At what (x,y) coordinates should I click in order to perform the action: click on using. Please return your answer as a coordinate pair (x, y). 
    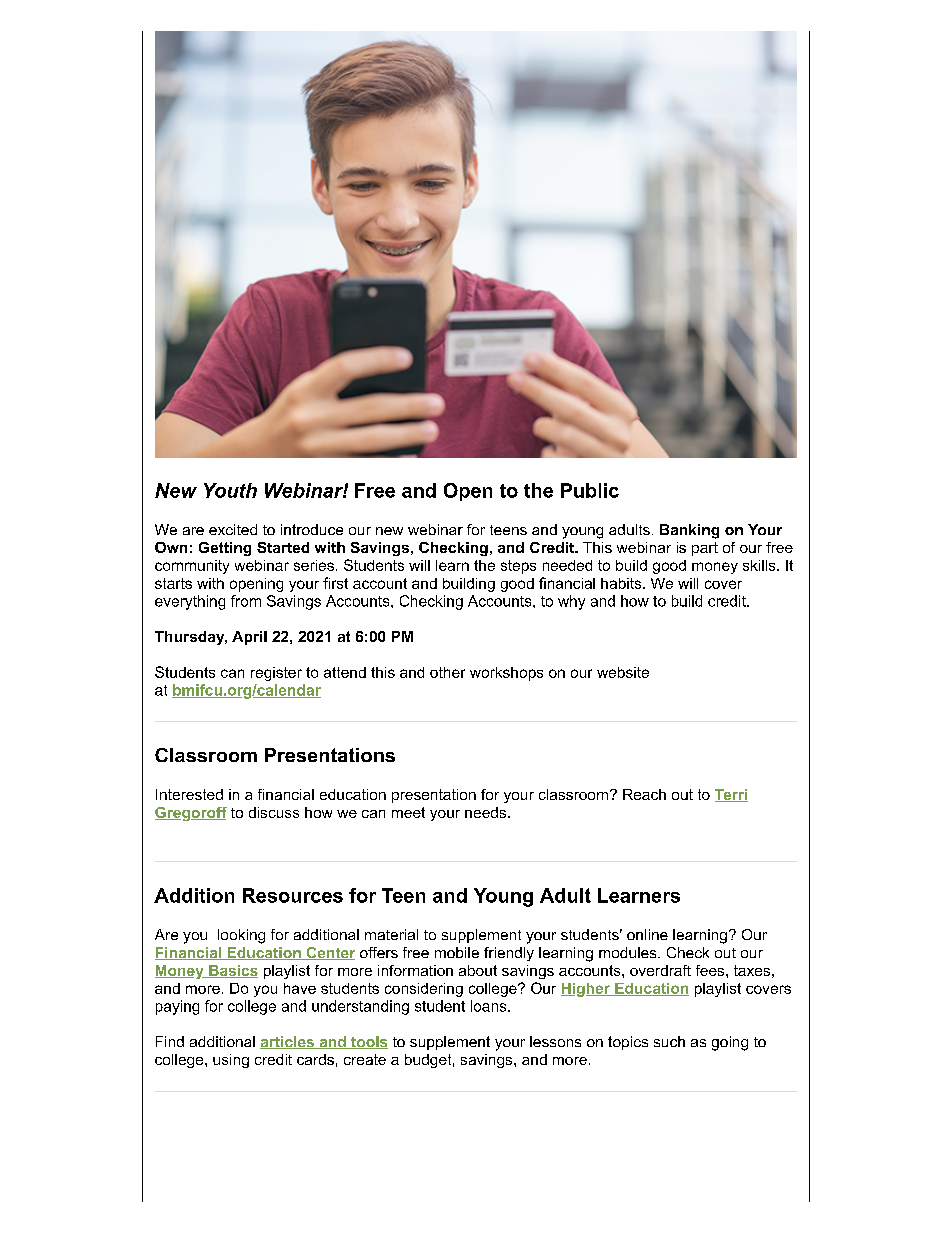
    Looking at the image, I should click on (231, 1061).
